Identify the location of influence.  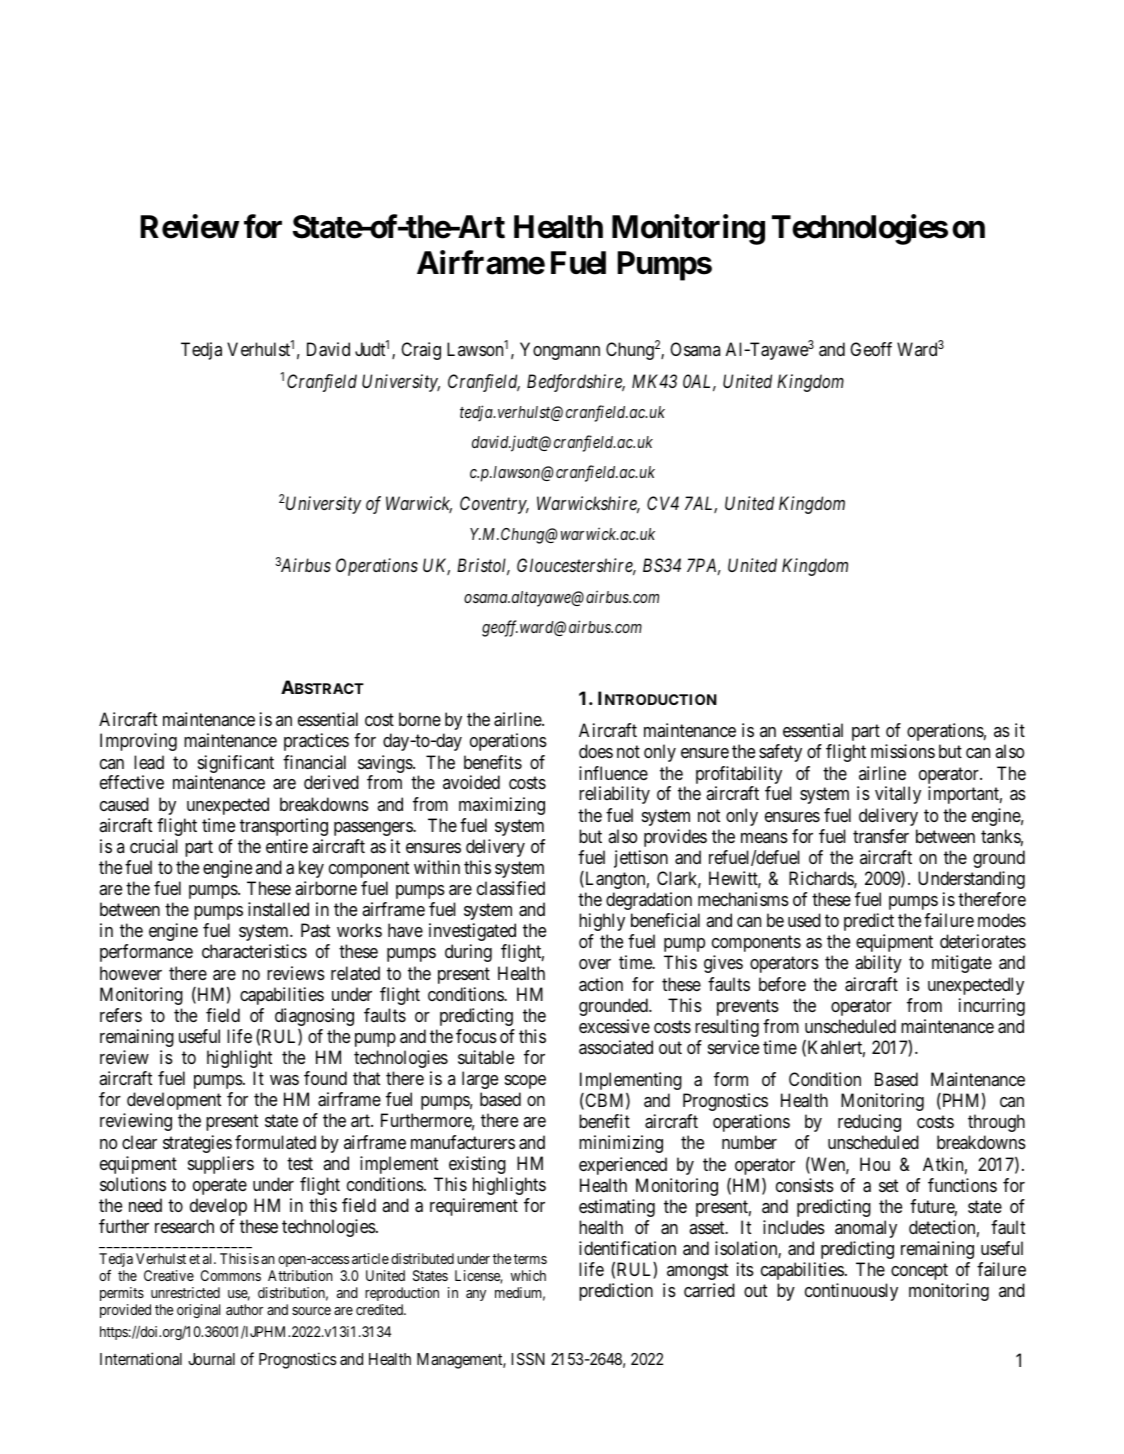
(613, 773).
